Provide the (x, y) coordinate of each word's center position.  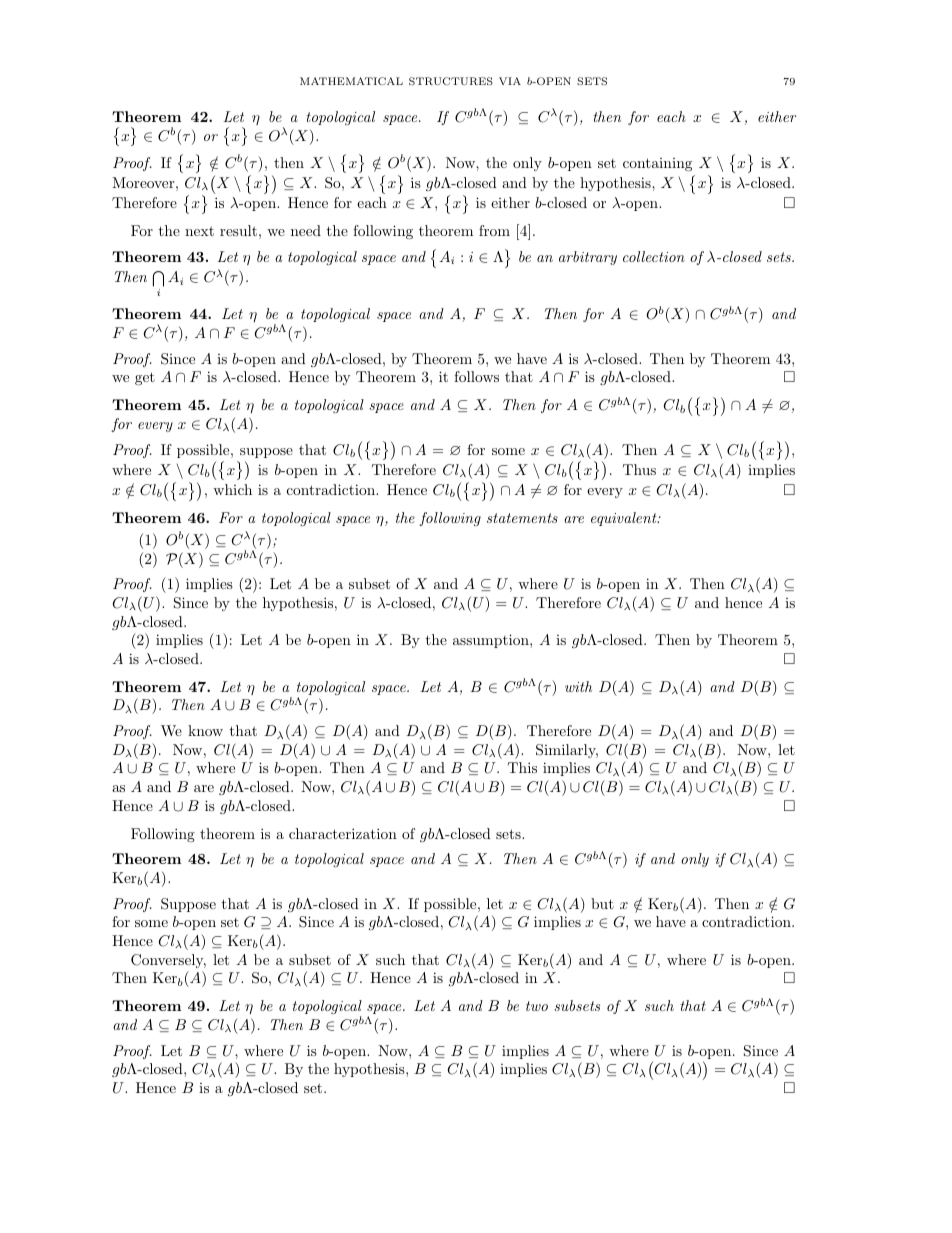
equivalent (625, 519)
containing (657, 164)
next (199, 231)
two (537, 1006)
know (205, 730)
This (522, 767)
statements (522, 518)
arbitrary (588, 258)
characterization (343, 833)
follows (476, 376)
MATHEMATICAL (351, 81)
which (232, 489)
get (145, 378)
